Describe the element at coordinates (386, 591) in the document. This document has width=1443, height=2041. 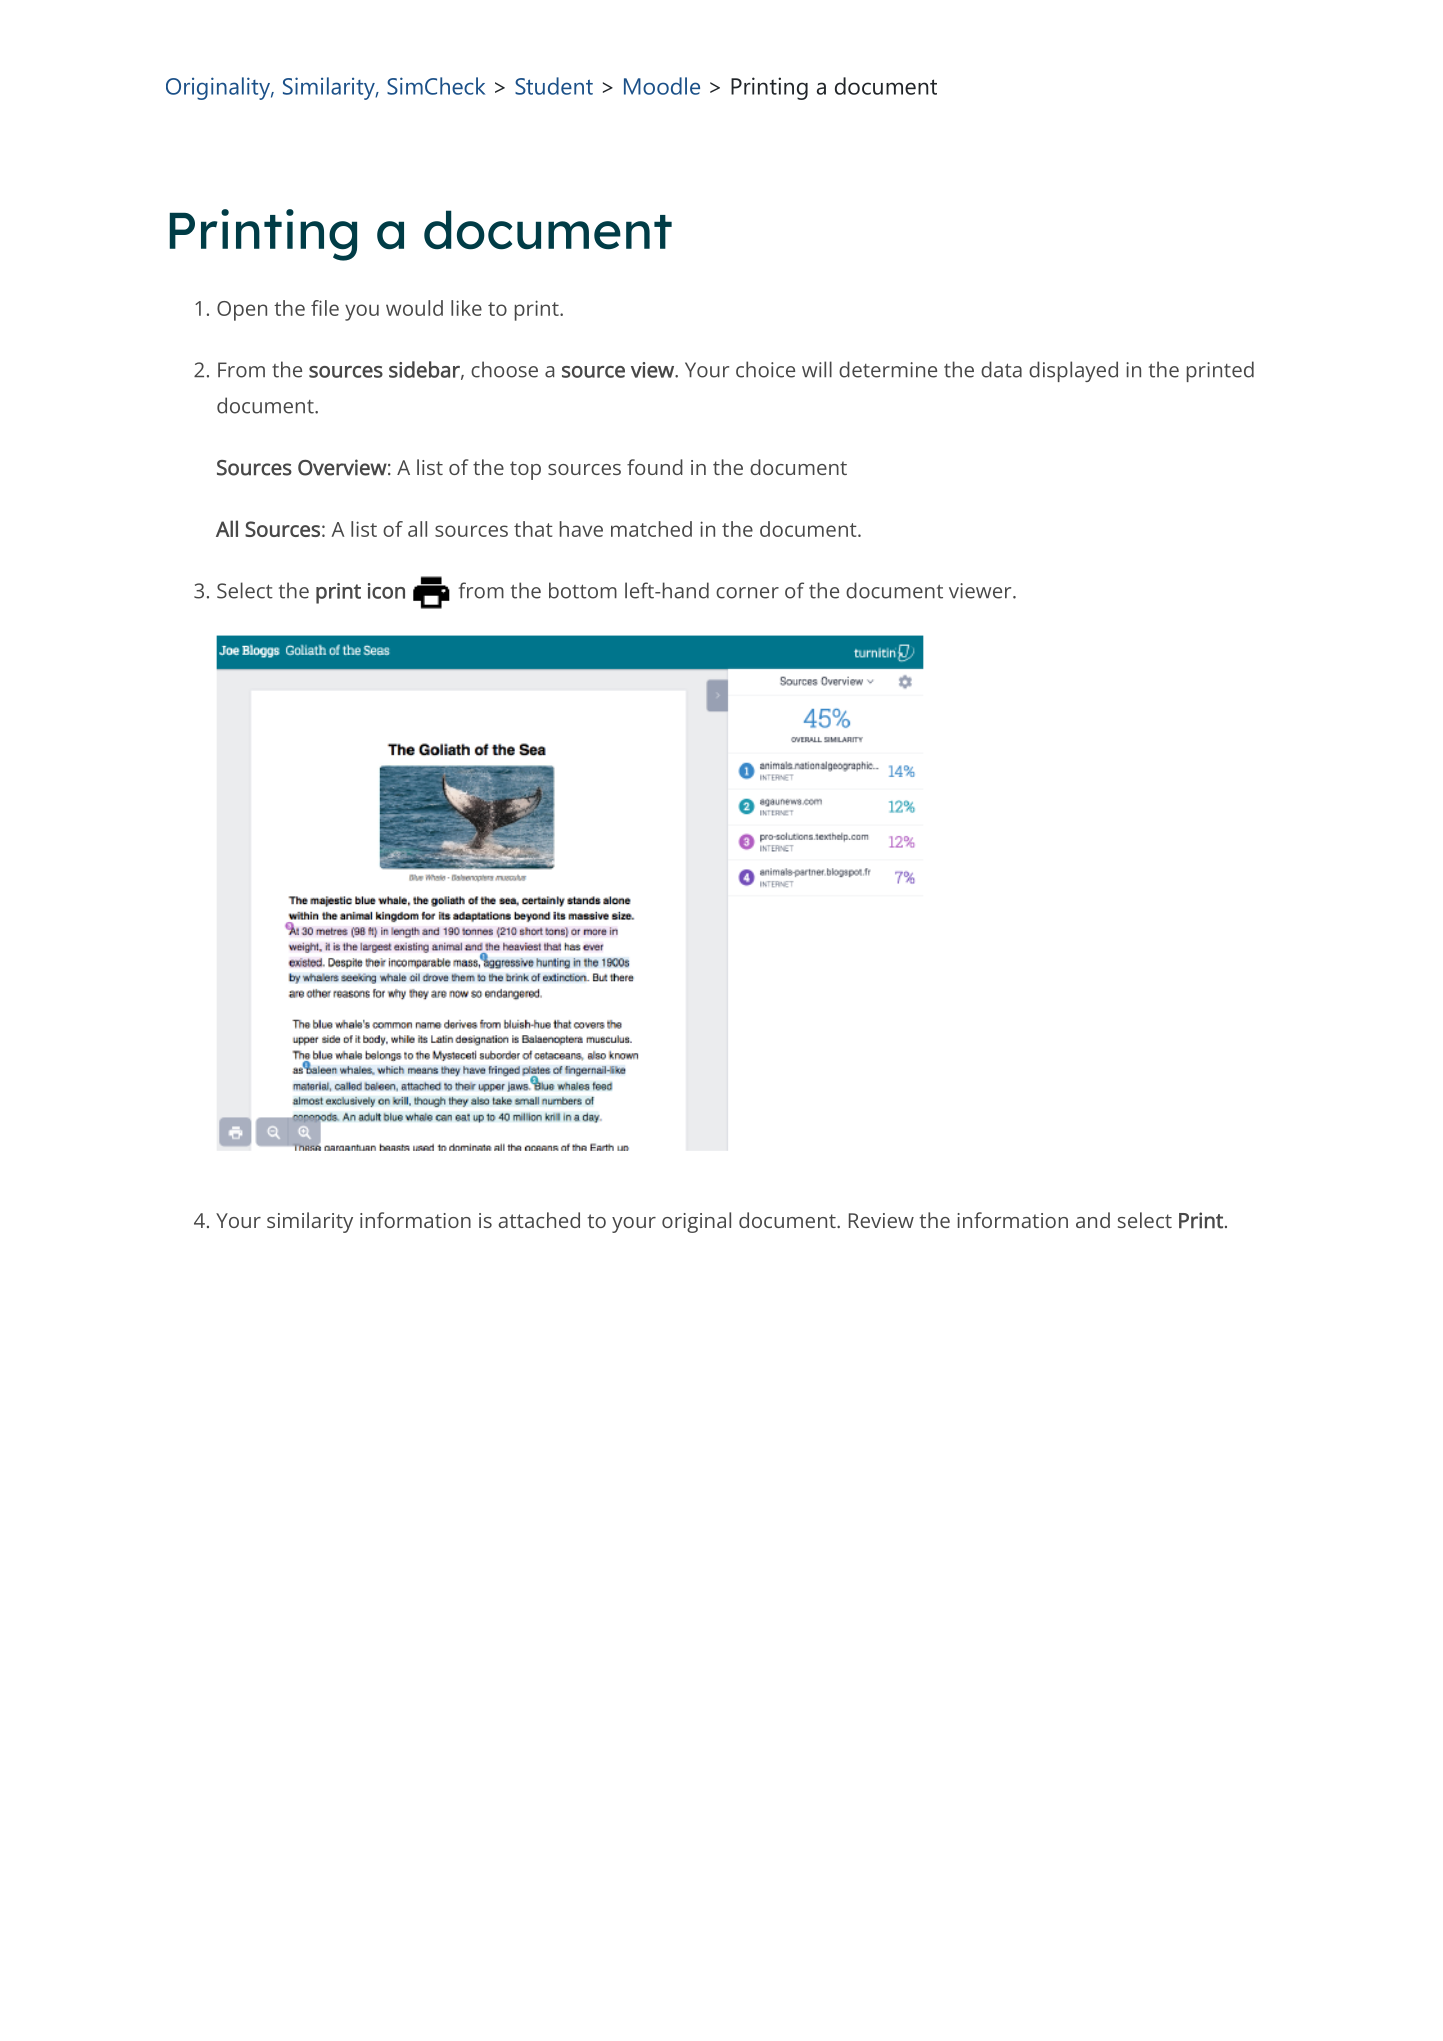
I see `icon` at that location.
